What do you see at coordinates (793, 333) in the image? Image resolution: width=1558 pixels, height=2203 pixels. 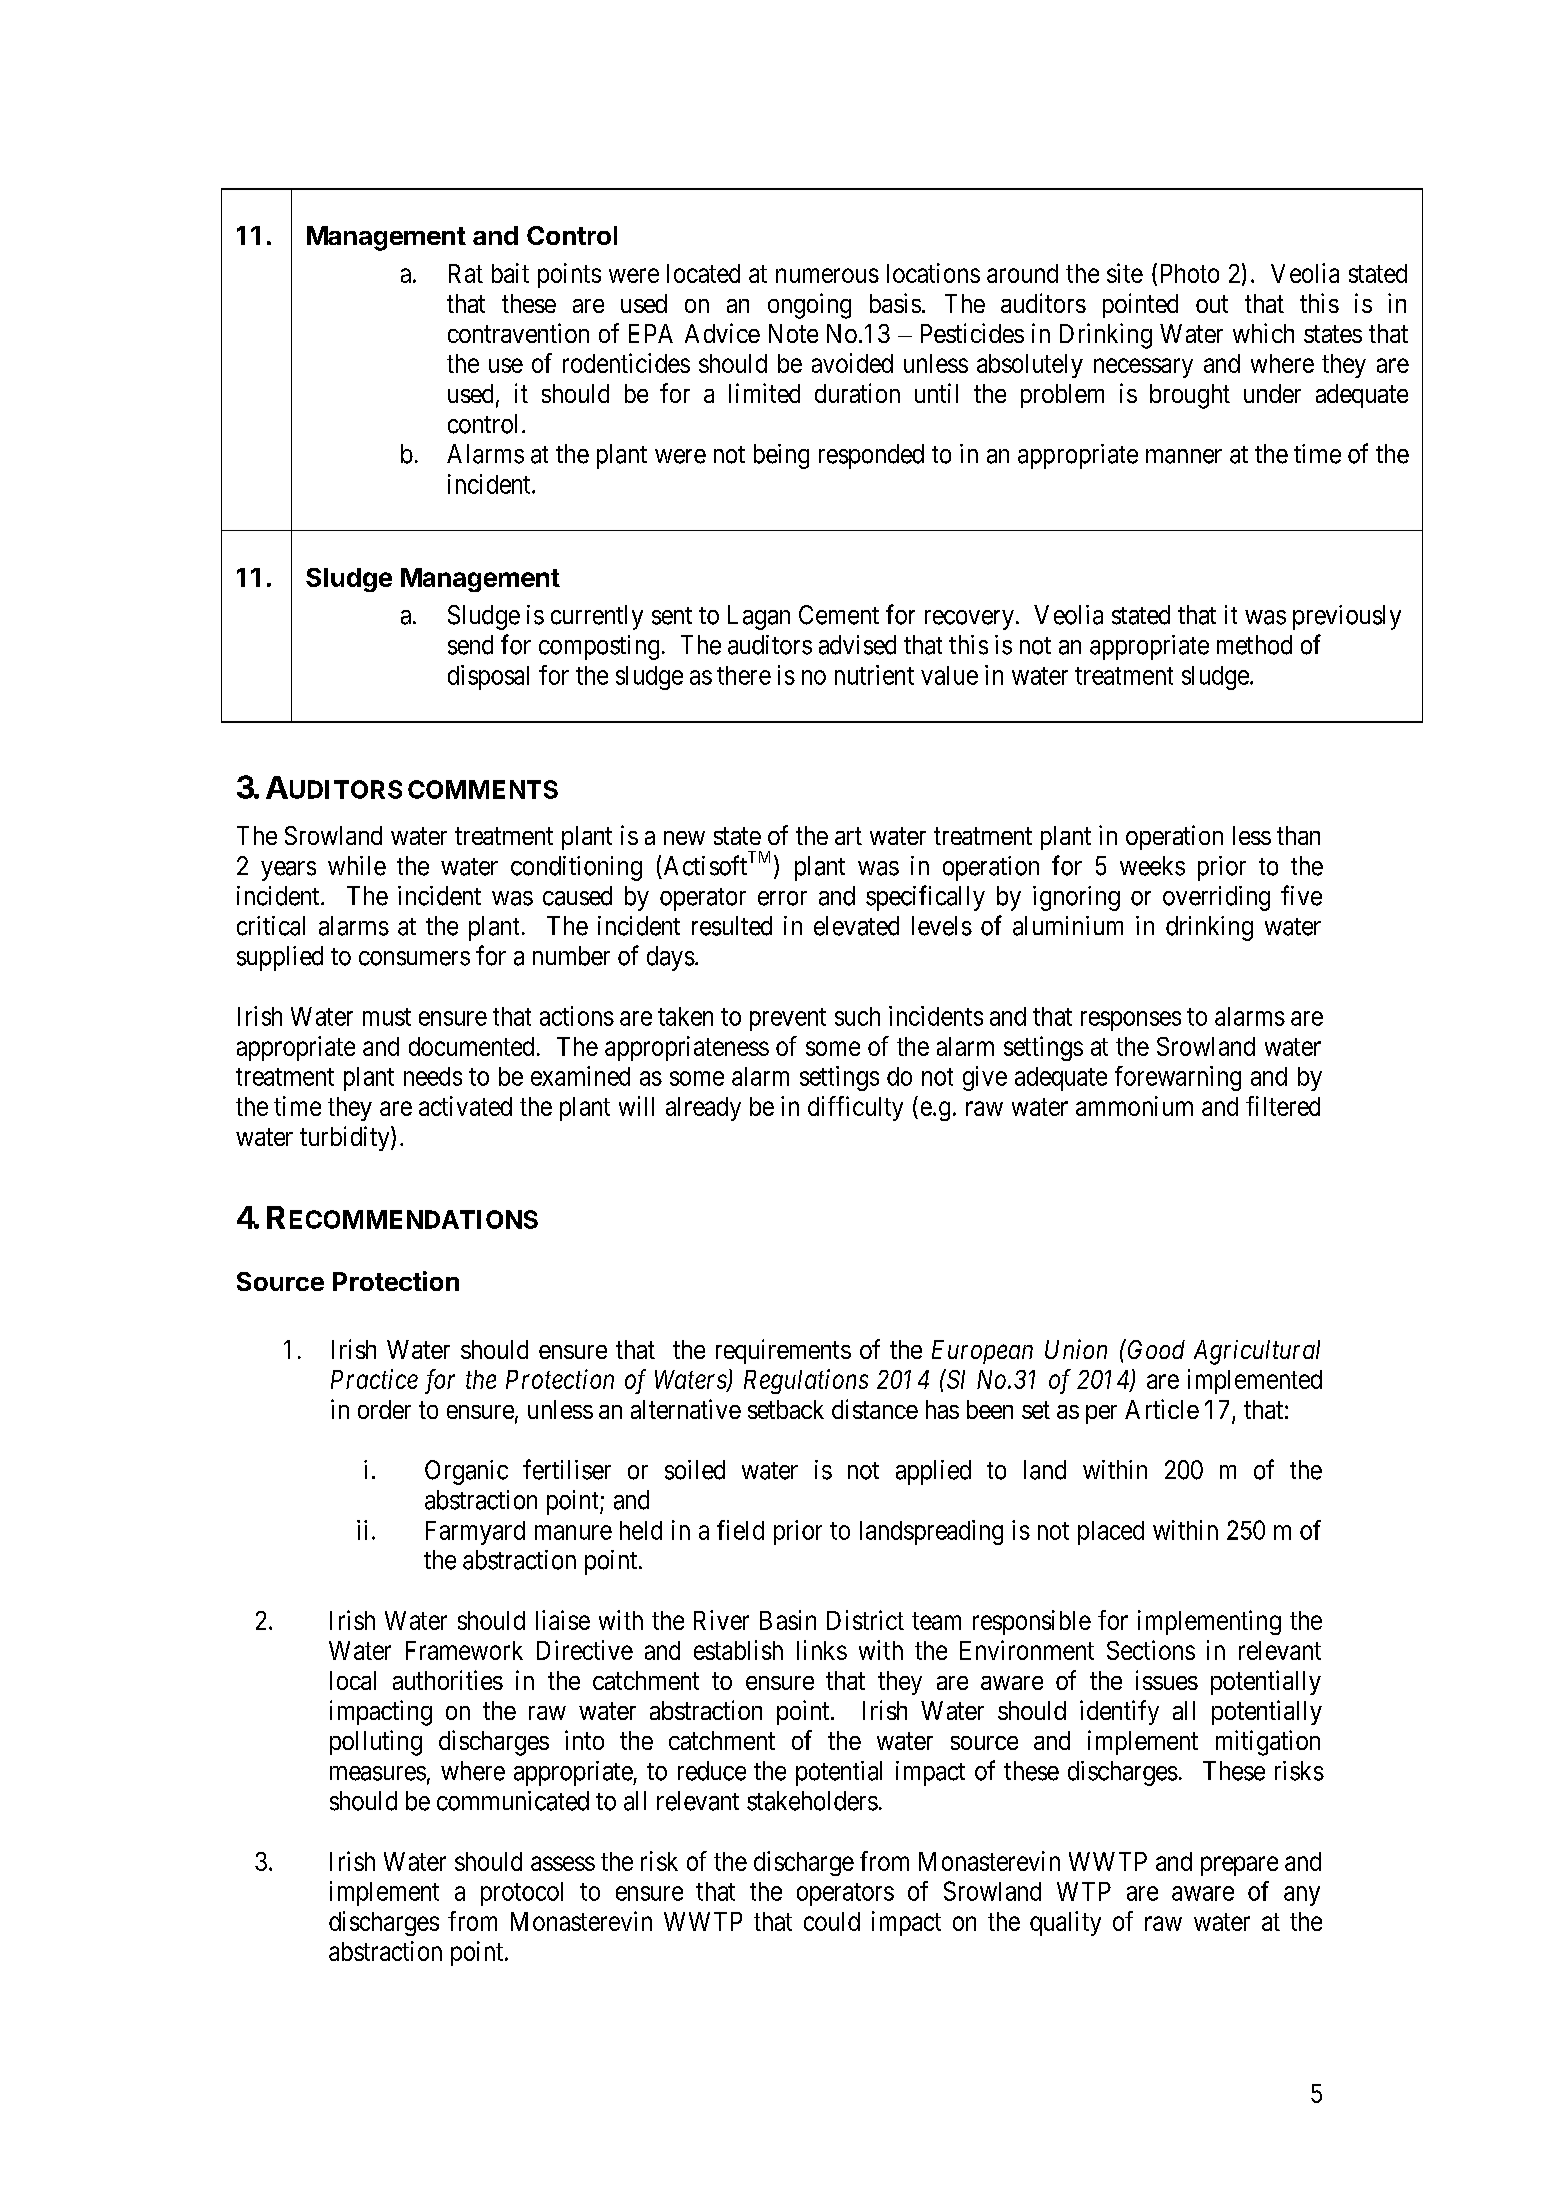 I see `Note` at bounding box center [793, 333].
